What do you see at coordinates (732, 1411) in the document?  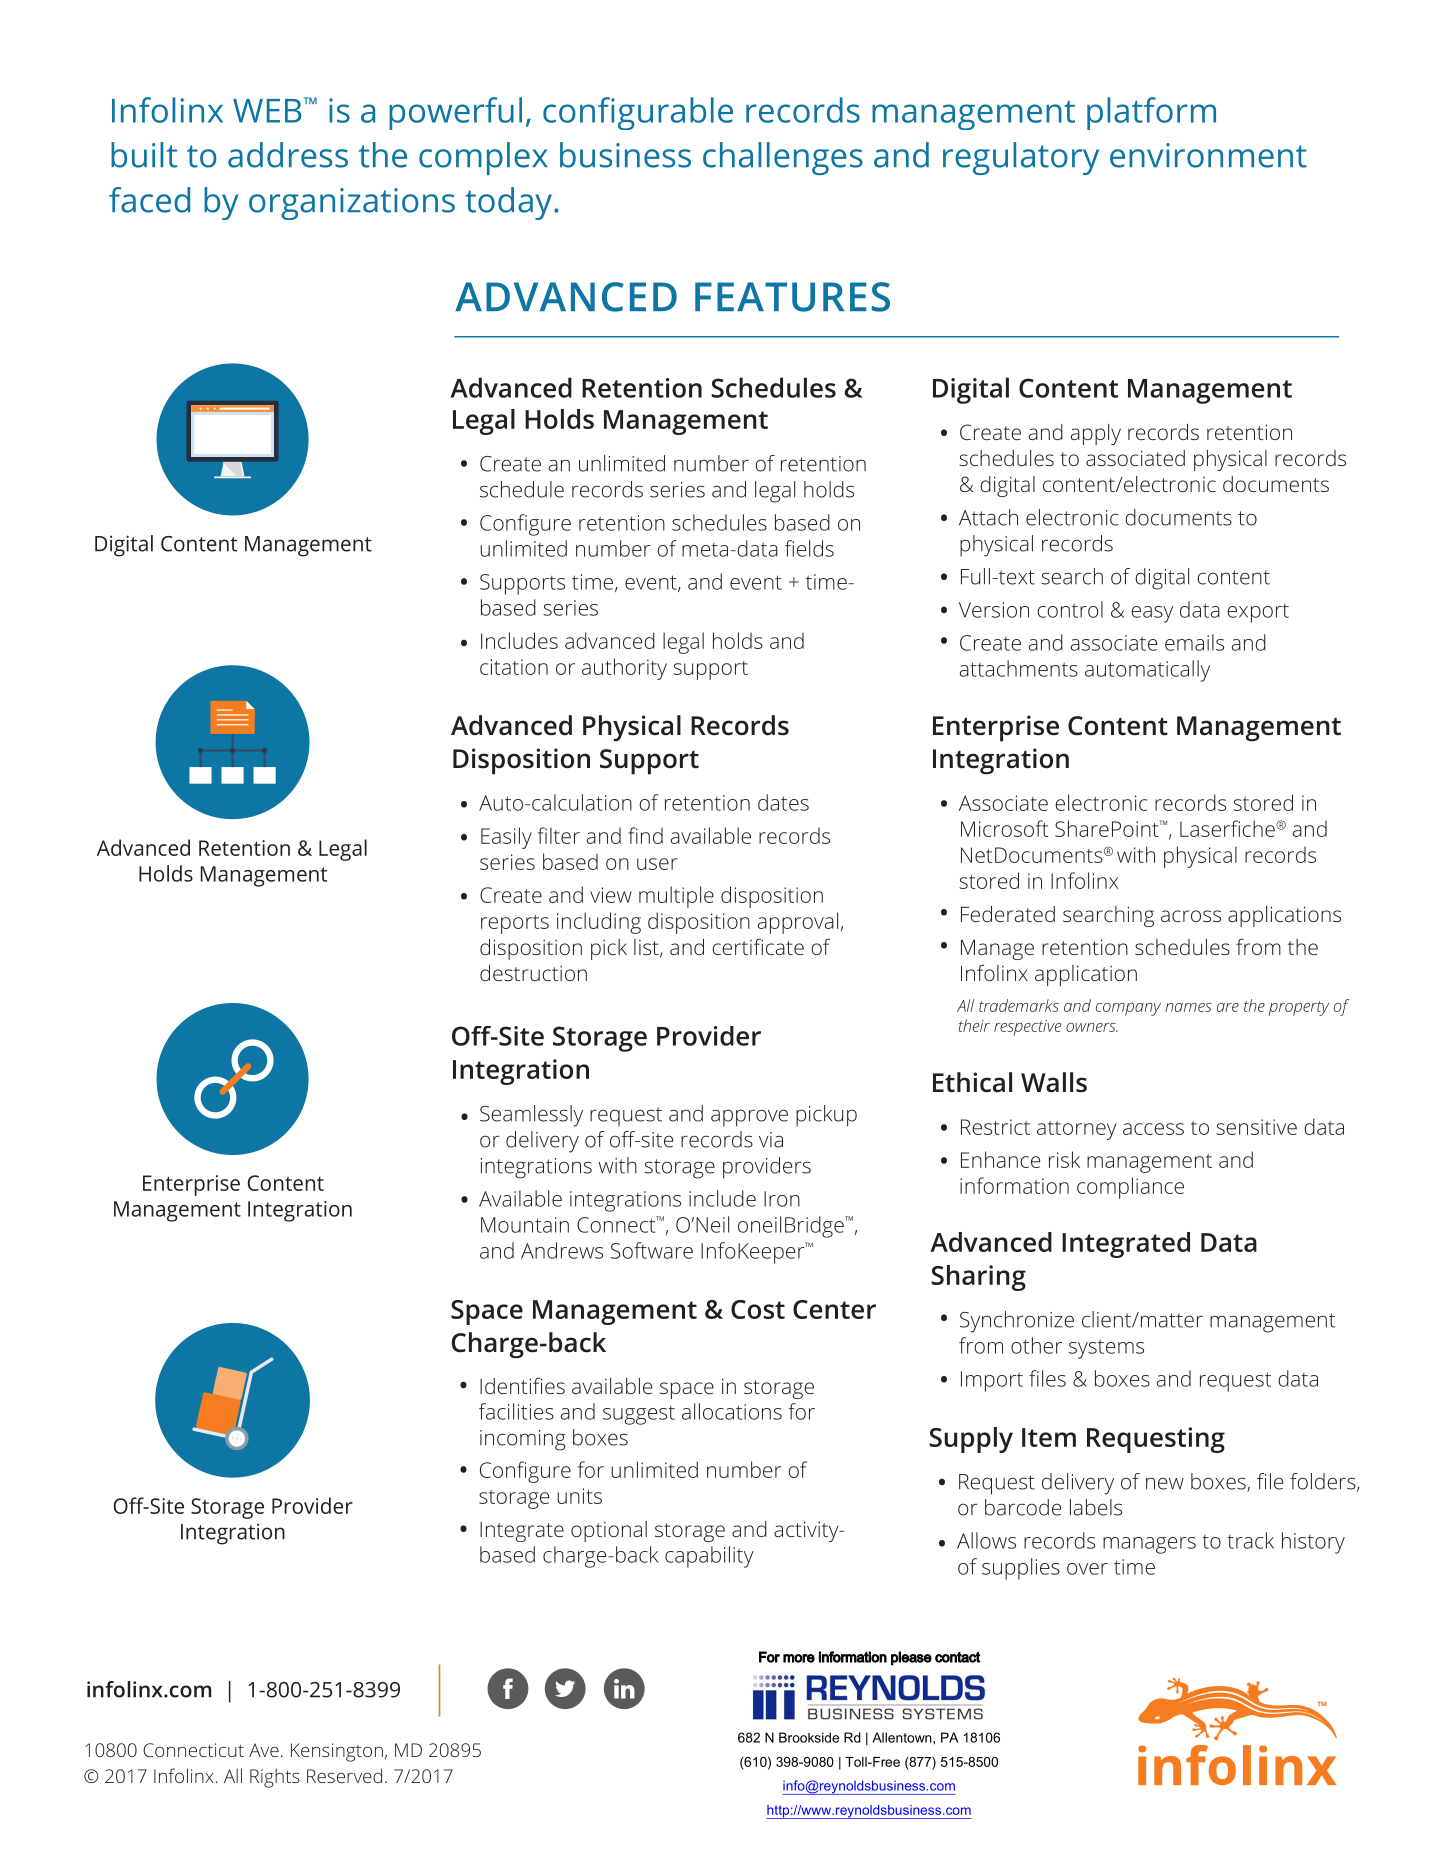 I see `allocations` at bounding box center [732, 1411].
